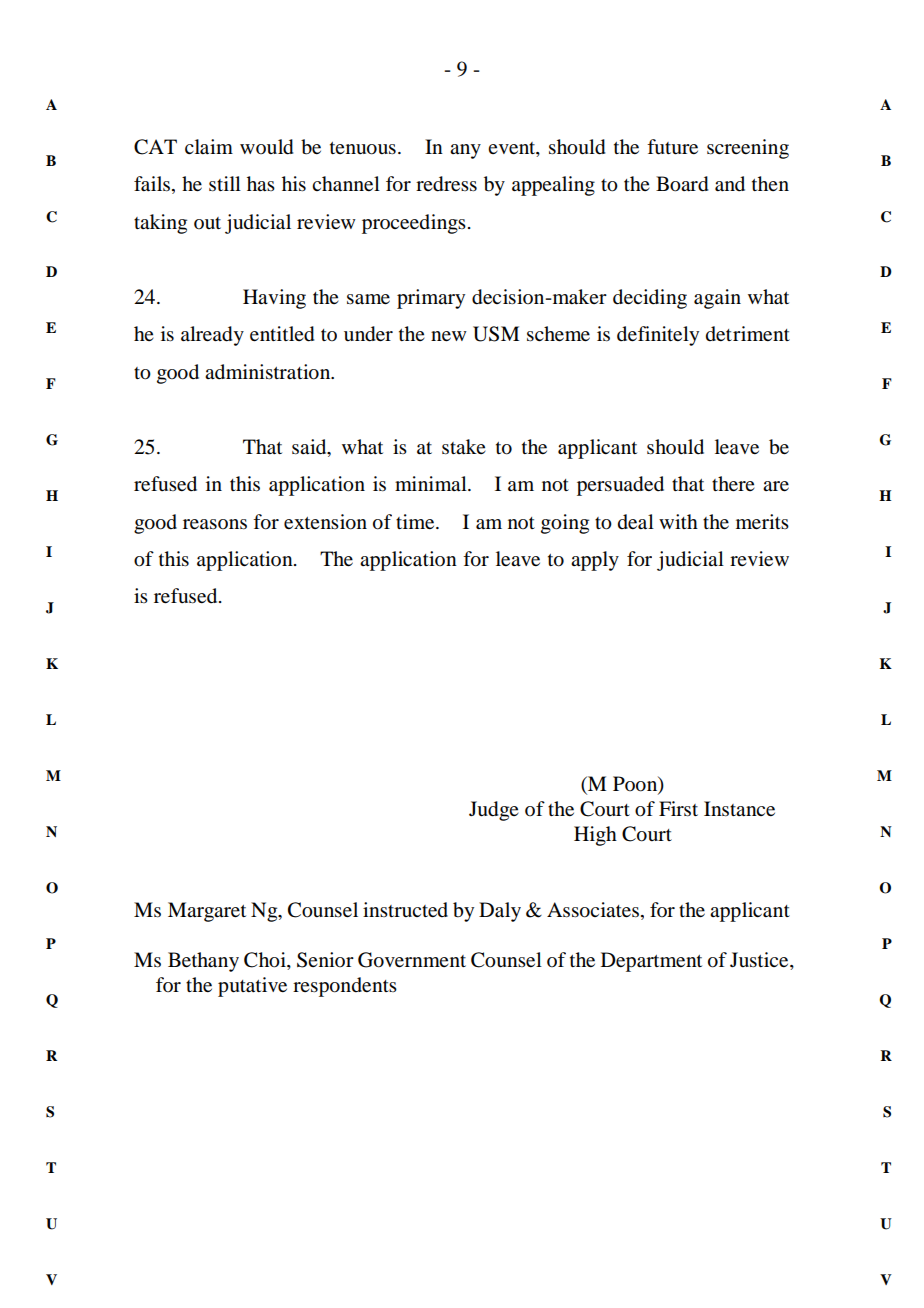  Describe the element at coordinates (682, 184) in the screenshot. I see `Board` at that location.
